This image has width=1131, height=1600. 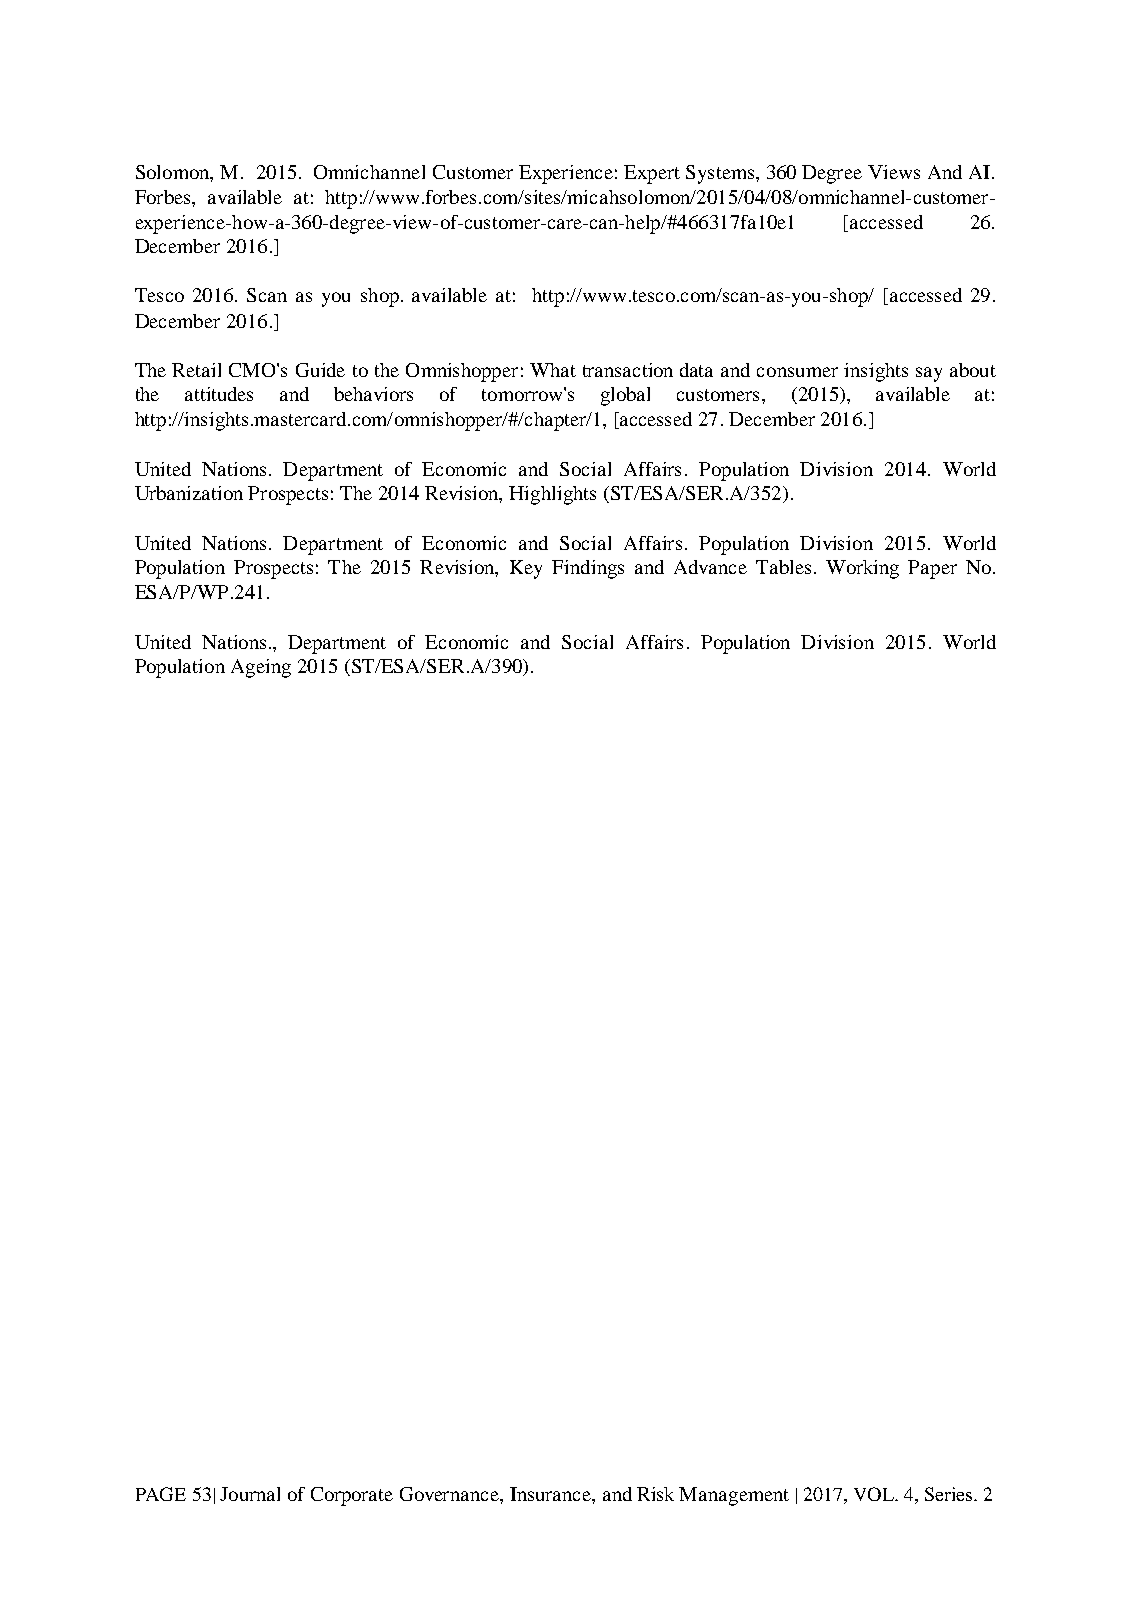 What do you see at coordinates (655, 1494) in the image?
I see `Risk` at bounding box center [655, 1494].
